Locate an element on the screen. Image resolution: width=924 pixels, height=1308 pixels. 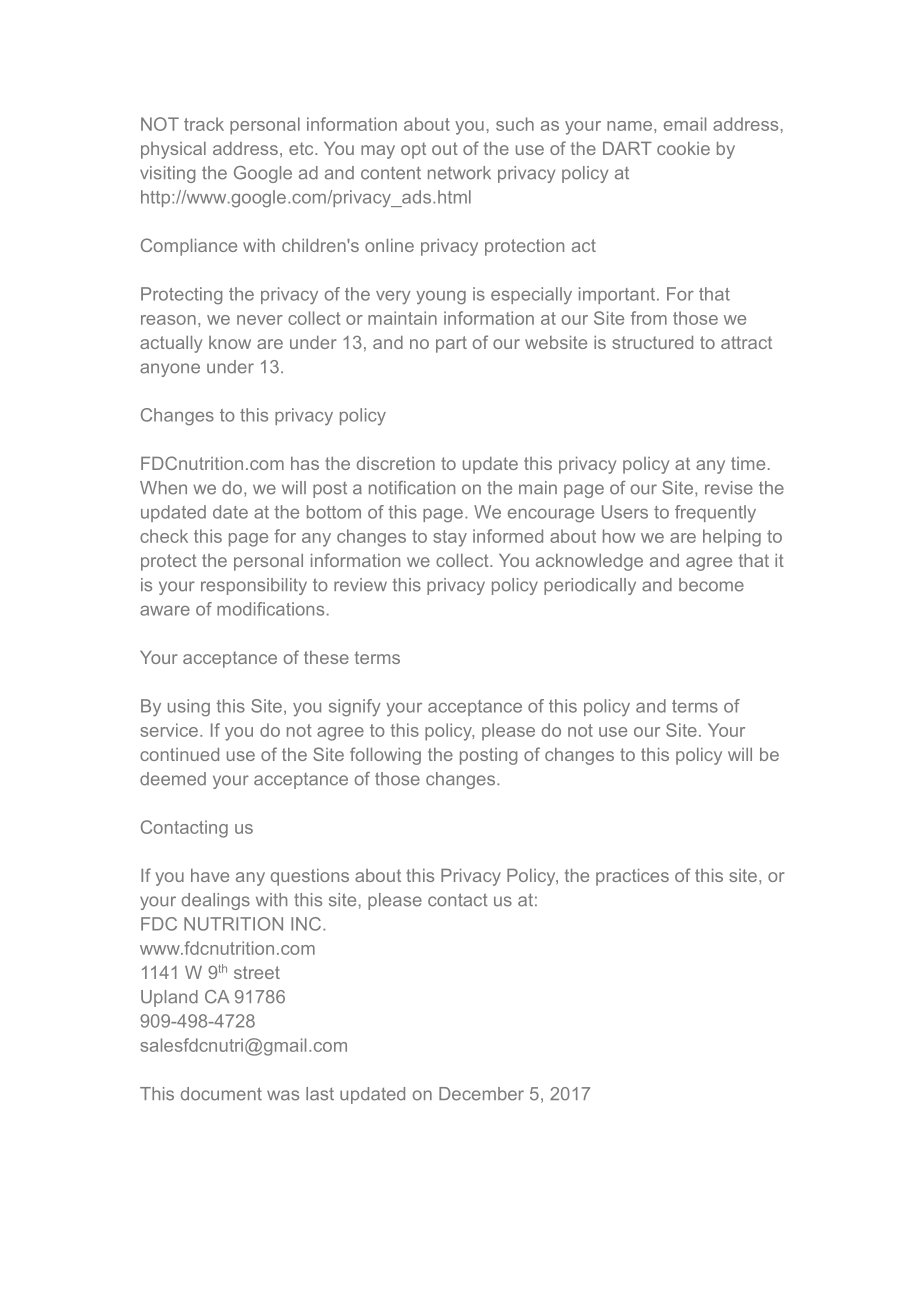
never is located at coordinates (260, 320).
